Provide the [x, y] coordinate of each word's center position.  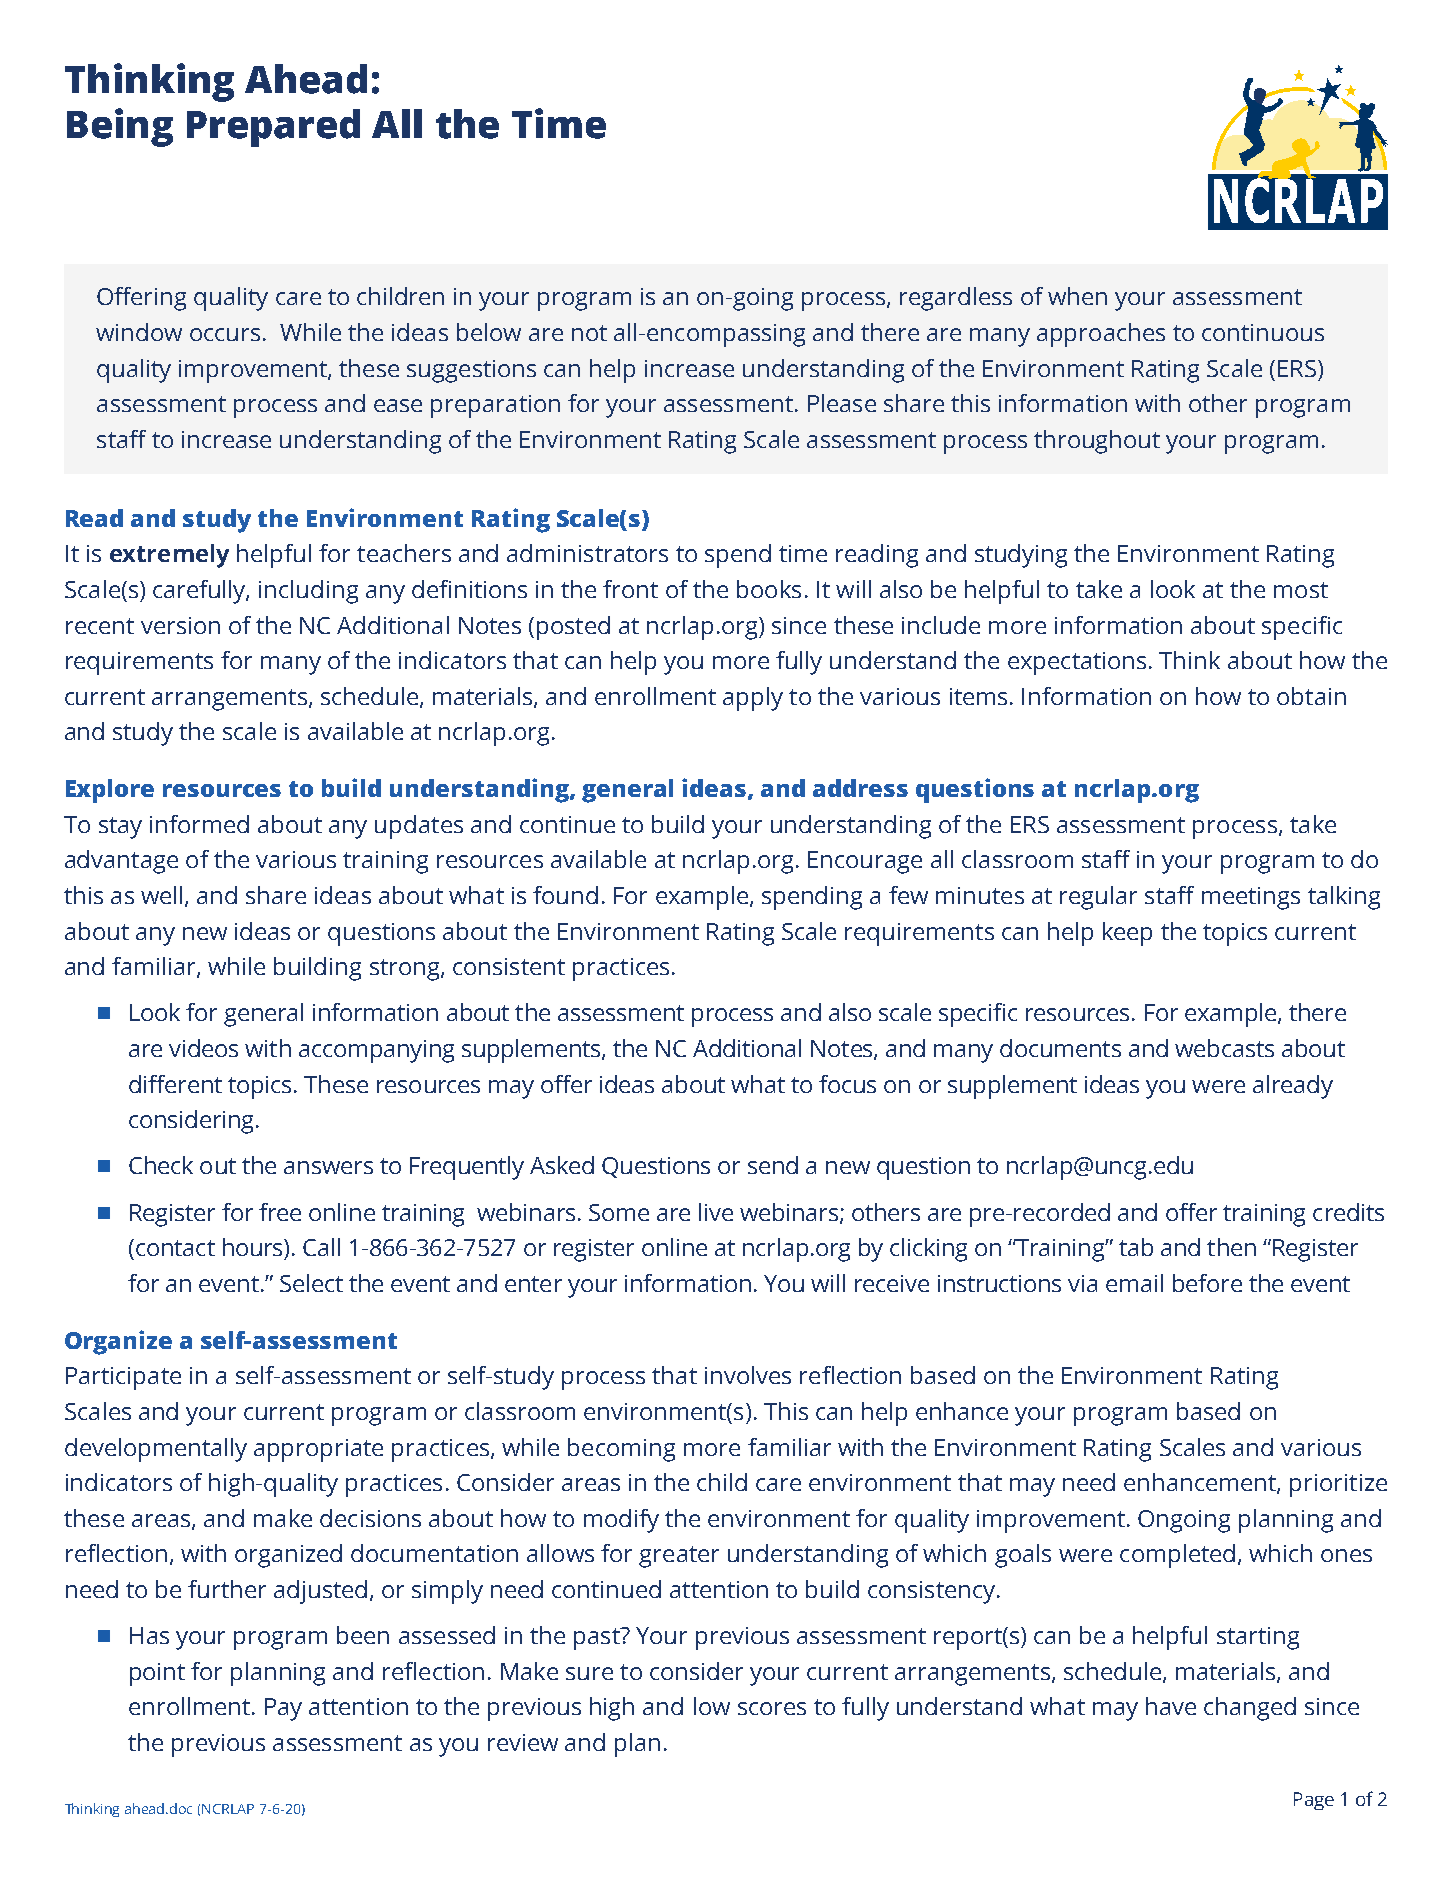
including [308, 592]
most [1301, 590]
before [1207, 1283]
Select [311, 1283]
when [1077, 296]
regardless [956, 299]
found [565, 895]
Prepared [273, 128]
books [769, 589]
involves [748, 1375]
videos [203, 1048]
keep [1127, 934]
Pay [283, 1709]
